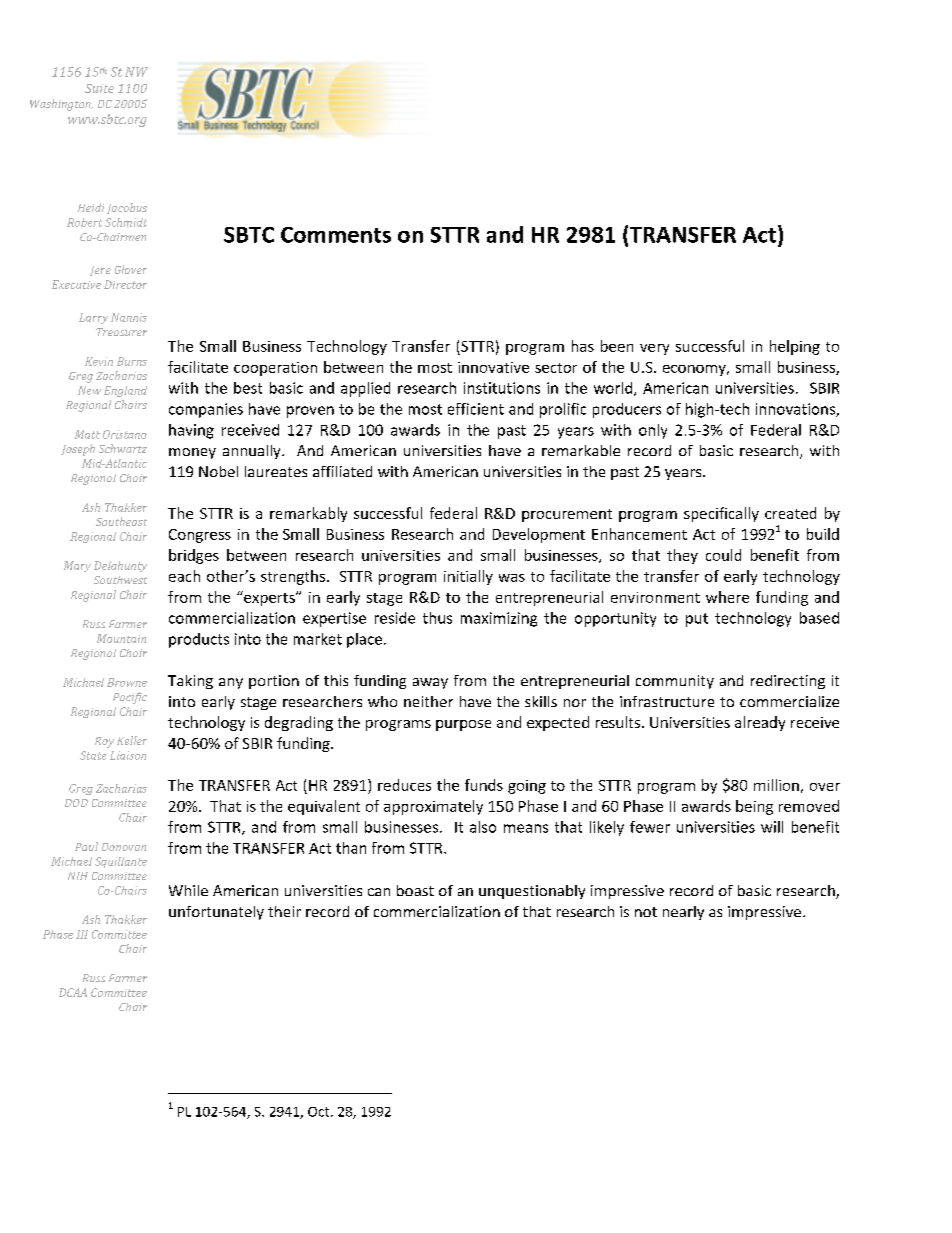  I want to click on Suite, so click(99, 88).
